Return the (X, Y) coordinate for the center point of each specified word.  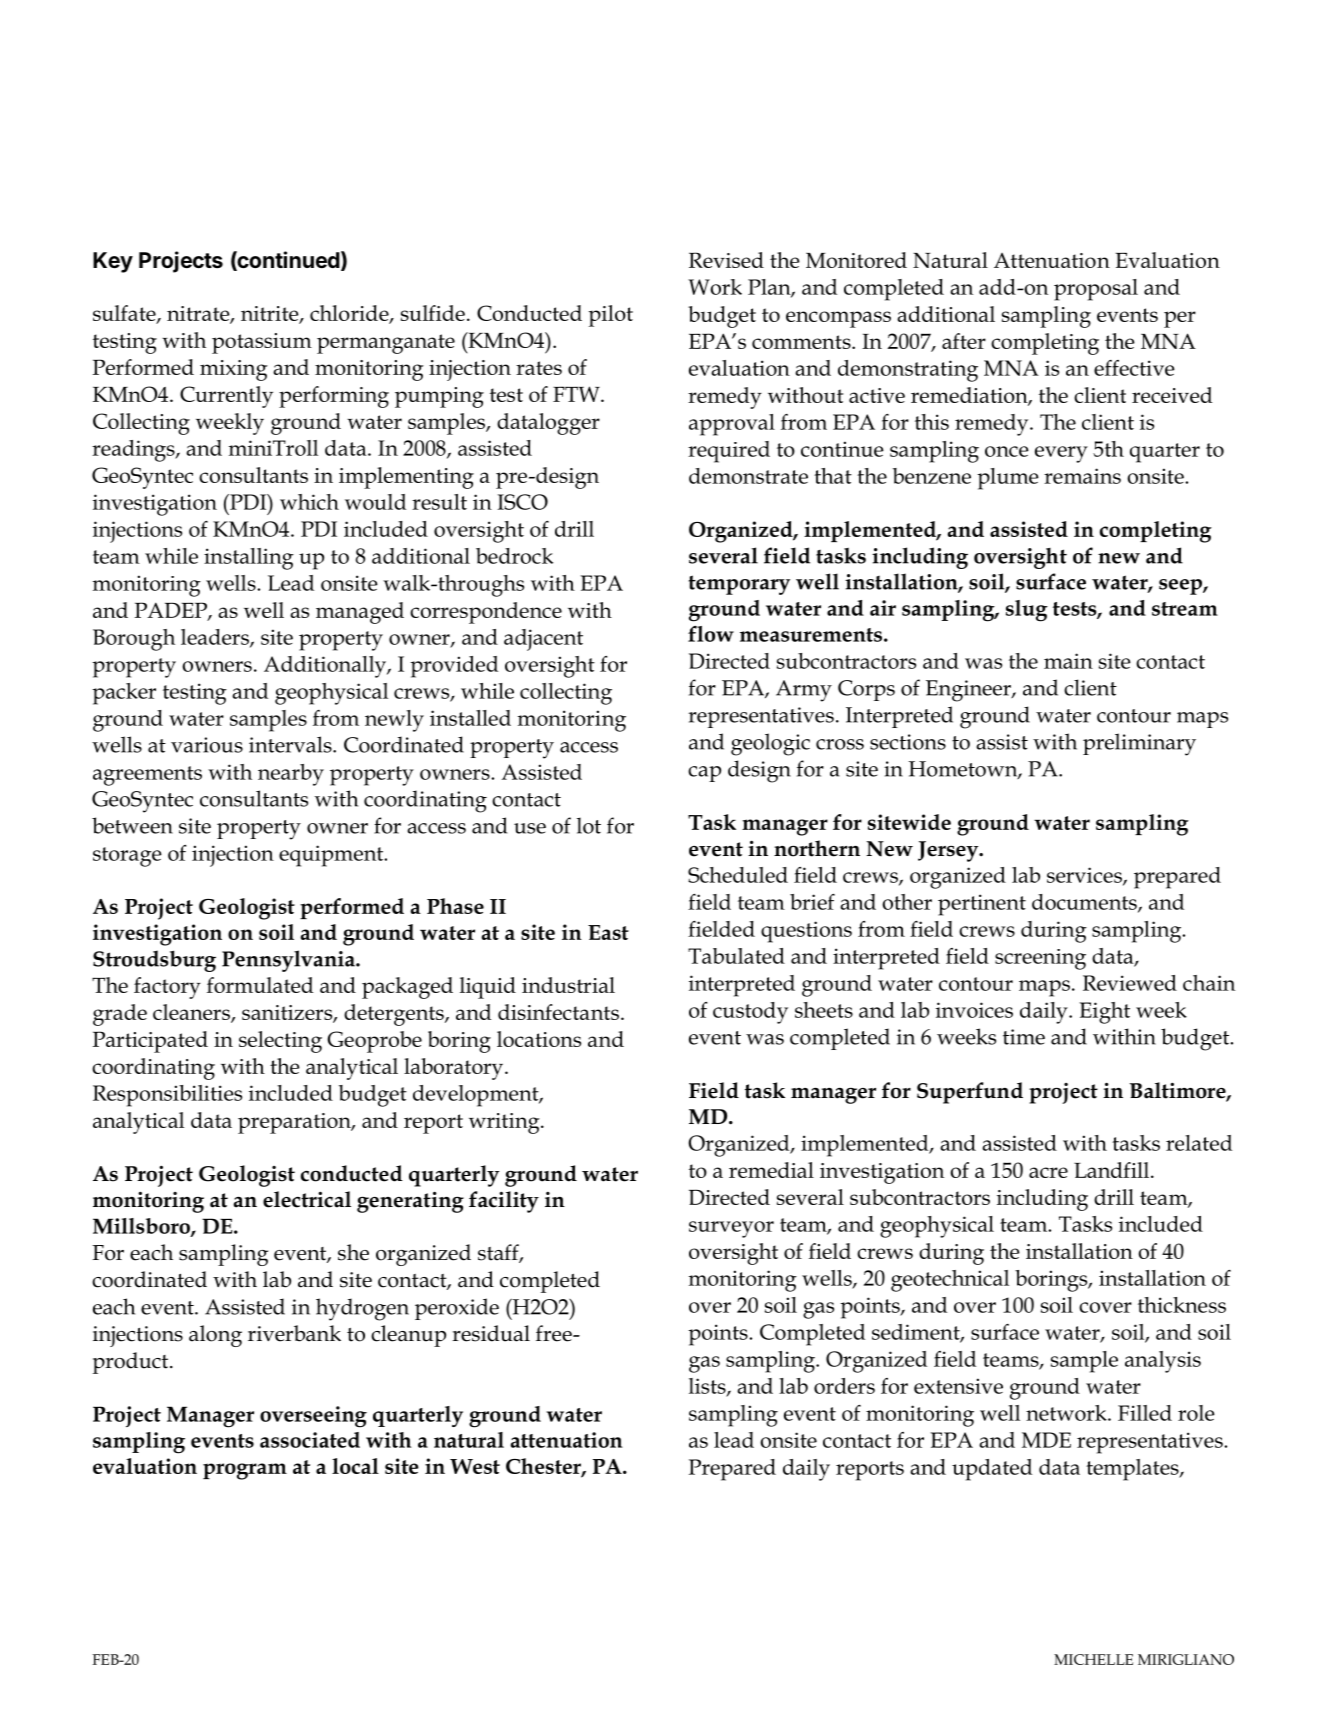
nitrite (271, 314)
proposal (1096, 290)
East (608, 932)
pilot (611, 316)
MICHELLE (1093, 1659)
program (245, 1471)
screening (1040, 959)
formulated (260, 985)
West (475, 1466)
